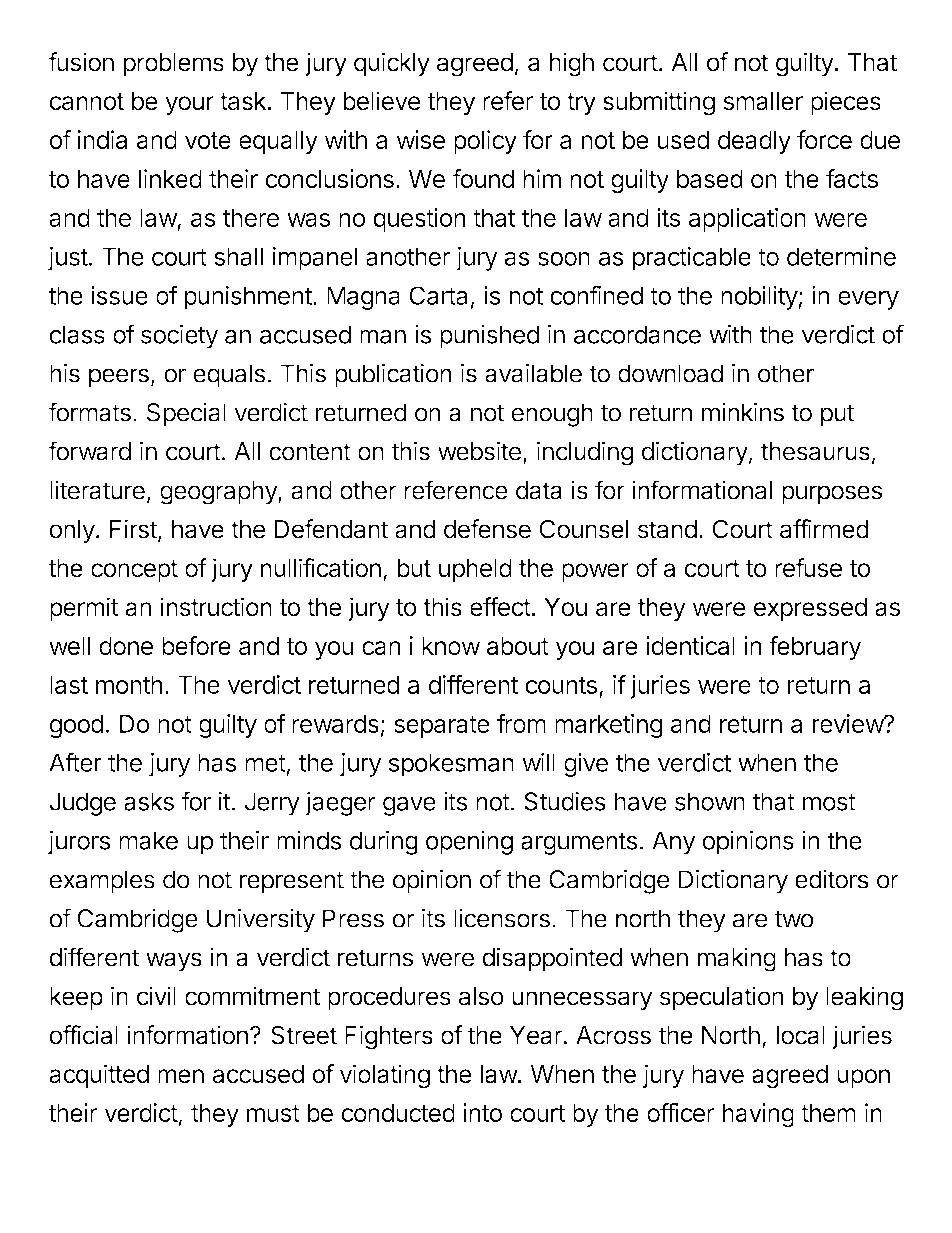 The width and height of the screenshot is (952, 1233). I want to click on website, so click(479, 451).
